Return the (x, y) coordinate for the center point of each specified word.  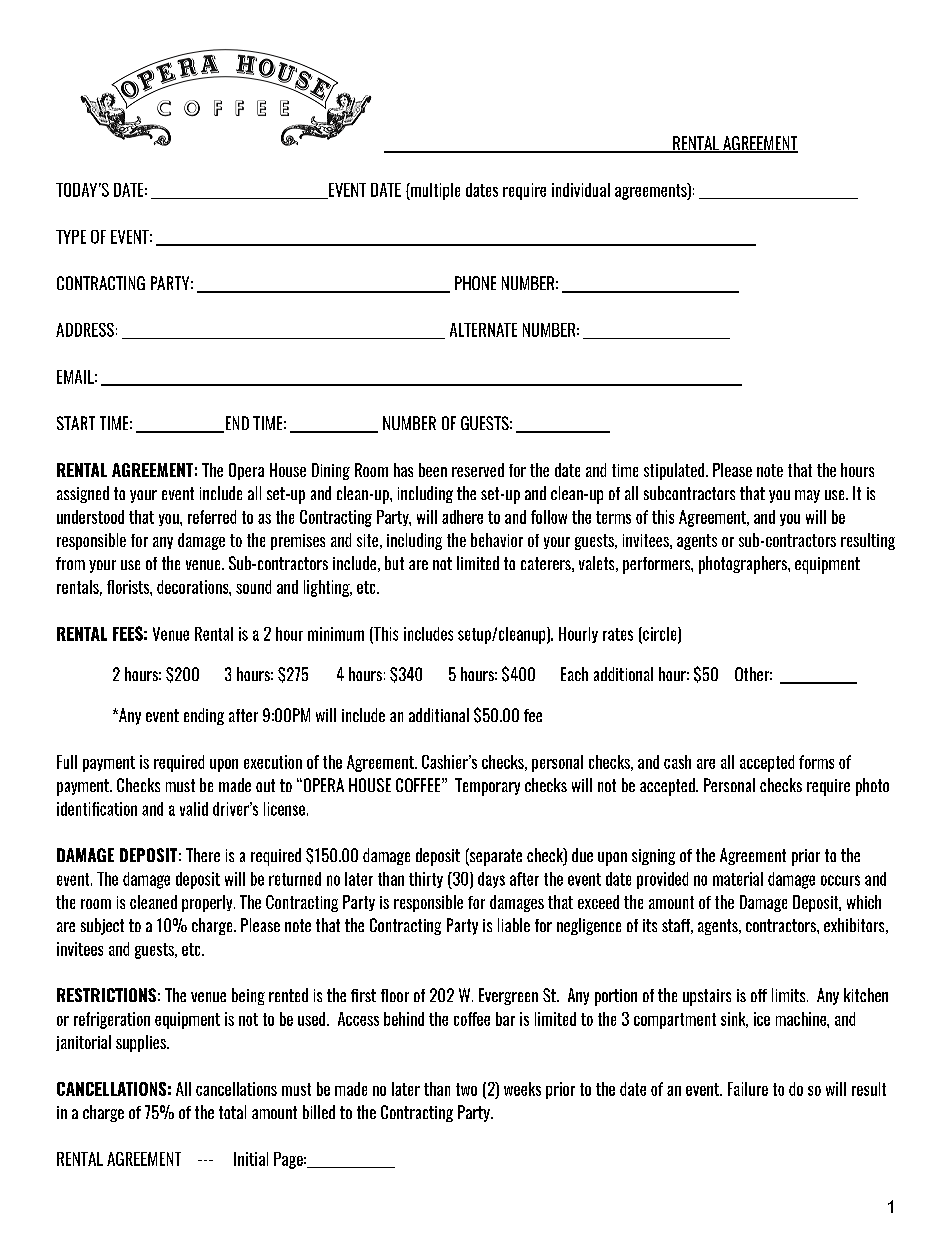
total (232, 1112)
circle (660, 635)
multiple (434, 191)
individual (581, 190)
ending (204, 716)
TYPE (71, 237)
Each (574, 674)
